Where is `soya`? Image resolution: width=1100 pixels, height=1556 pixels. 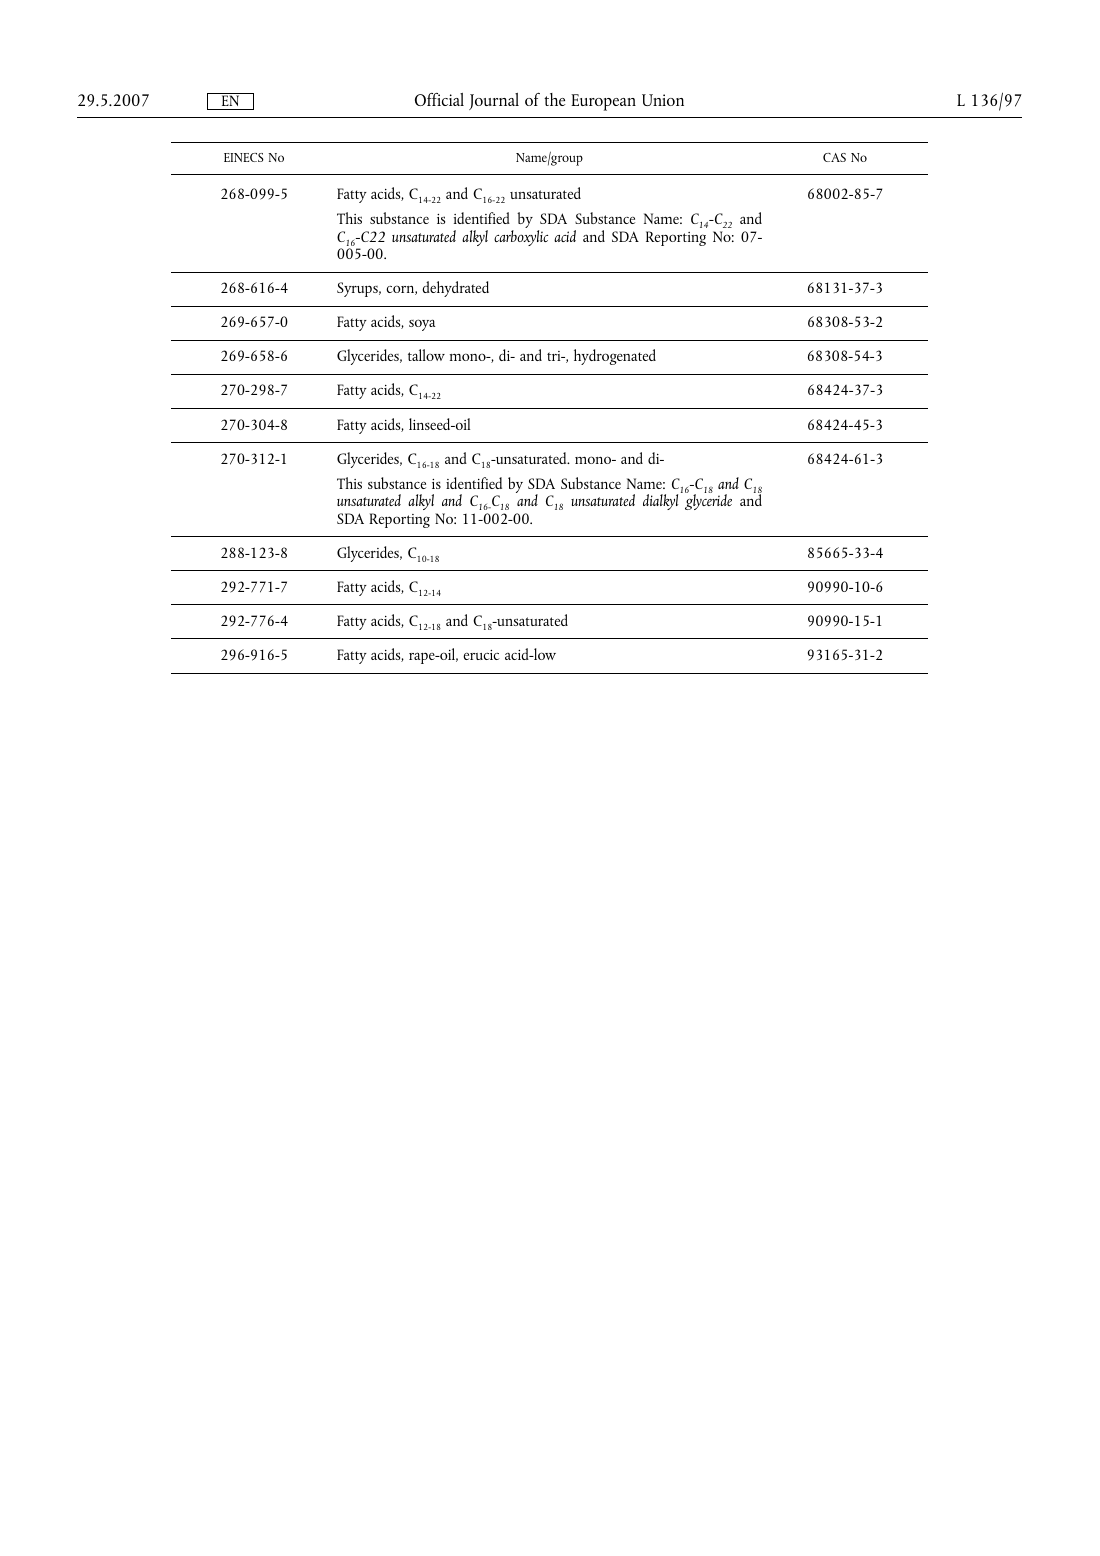
soya is located at coordinates (422, 325).
